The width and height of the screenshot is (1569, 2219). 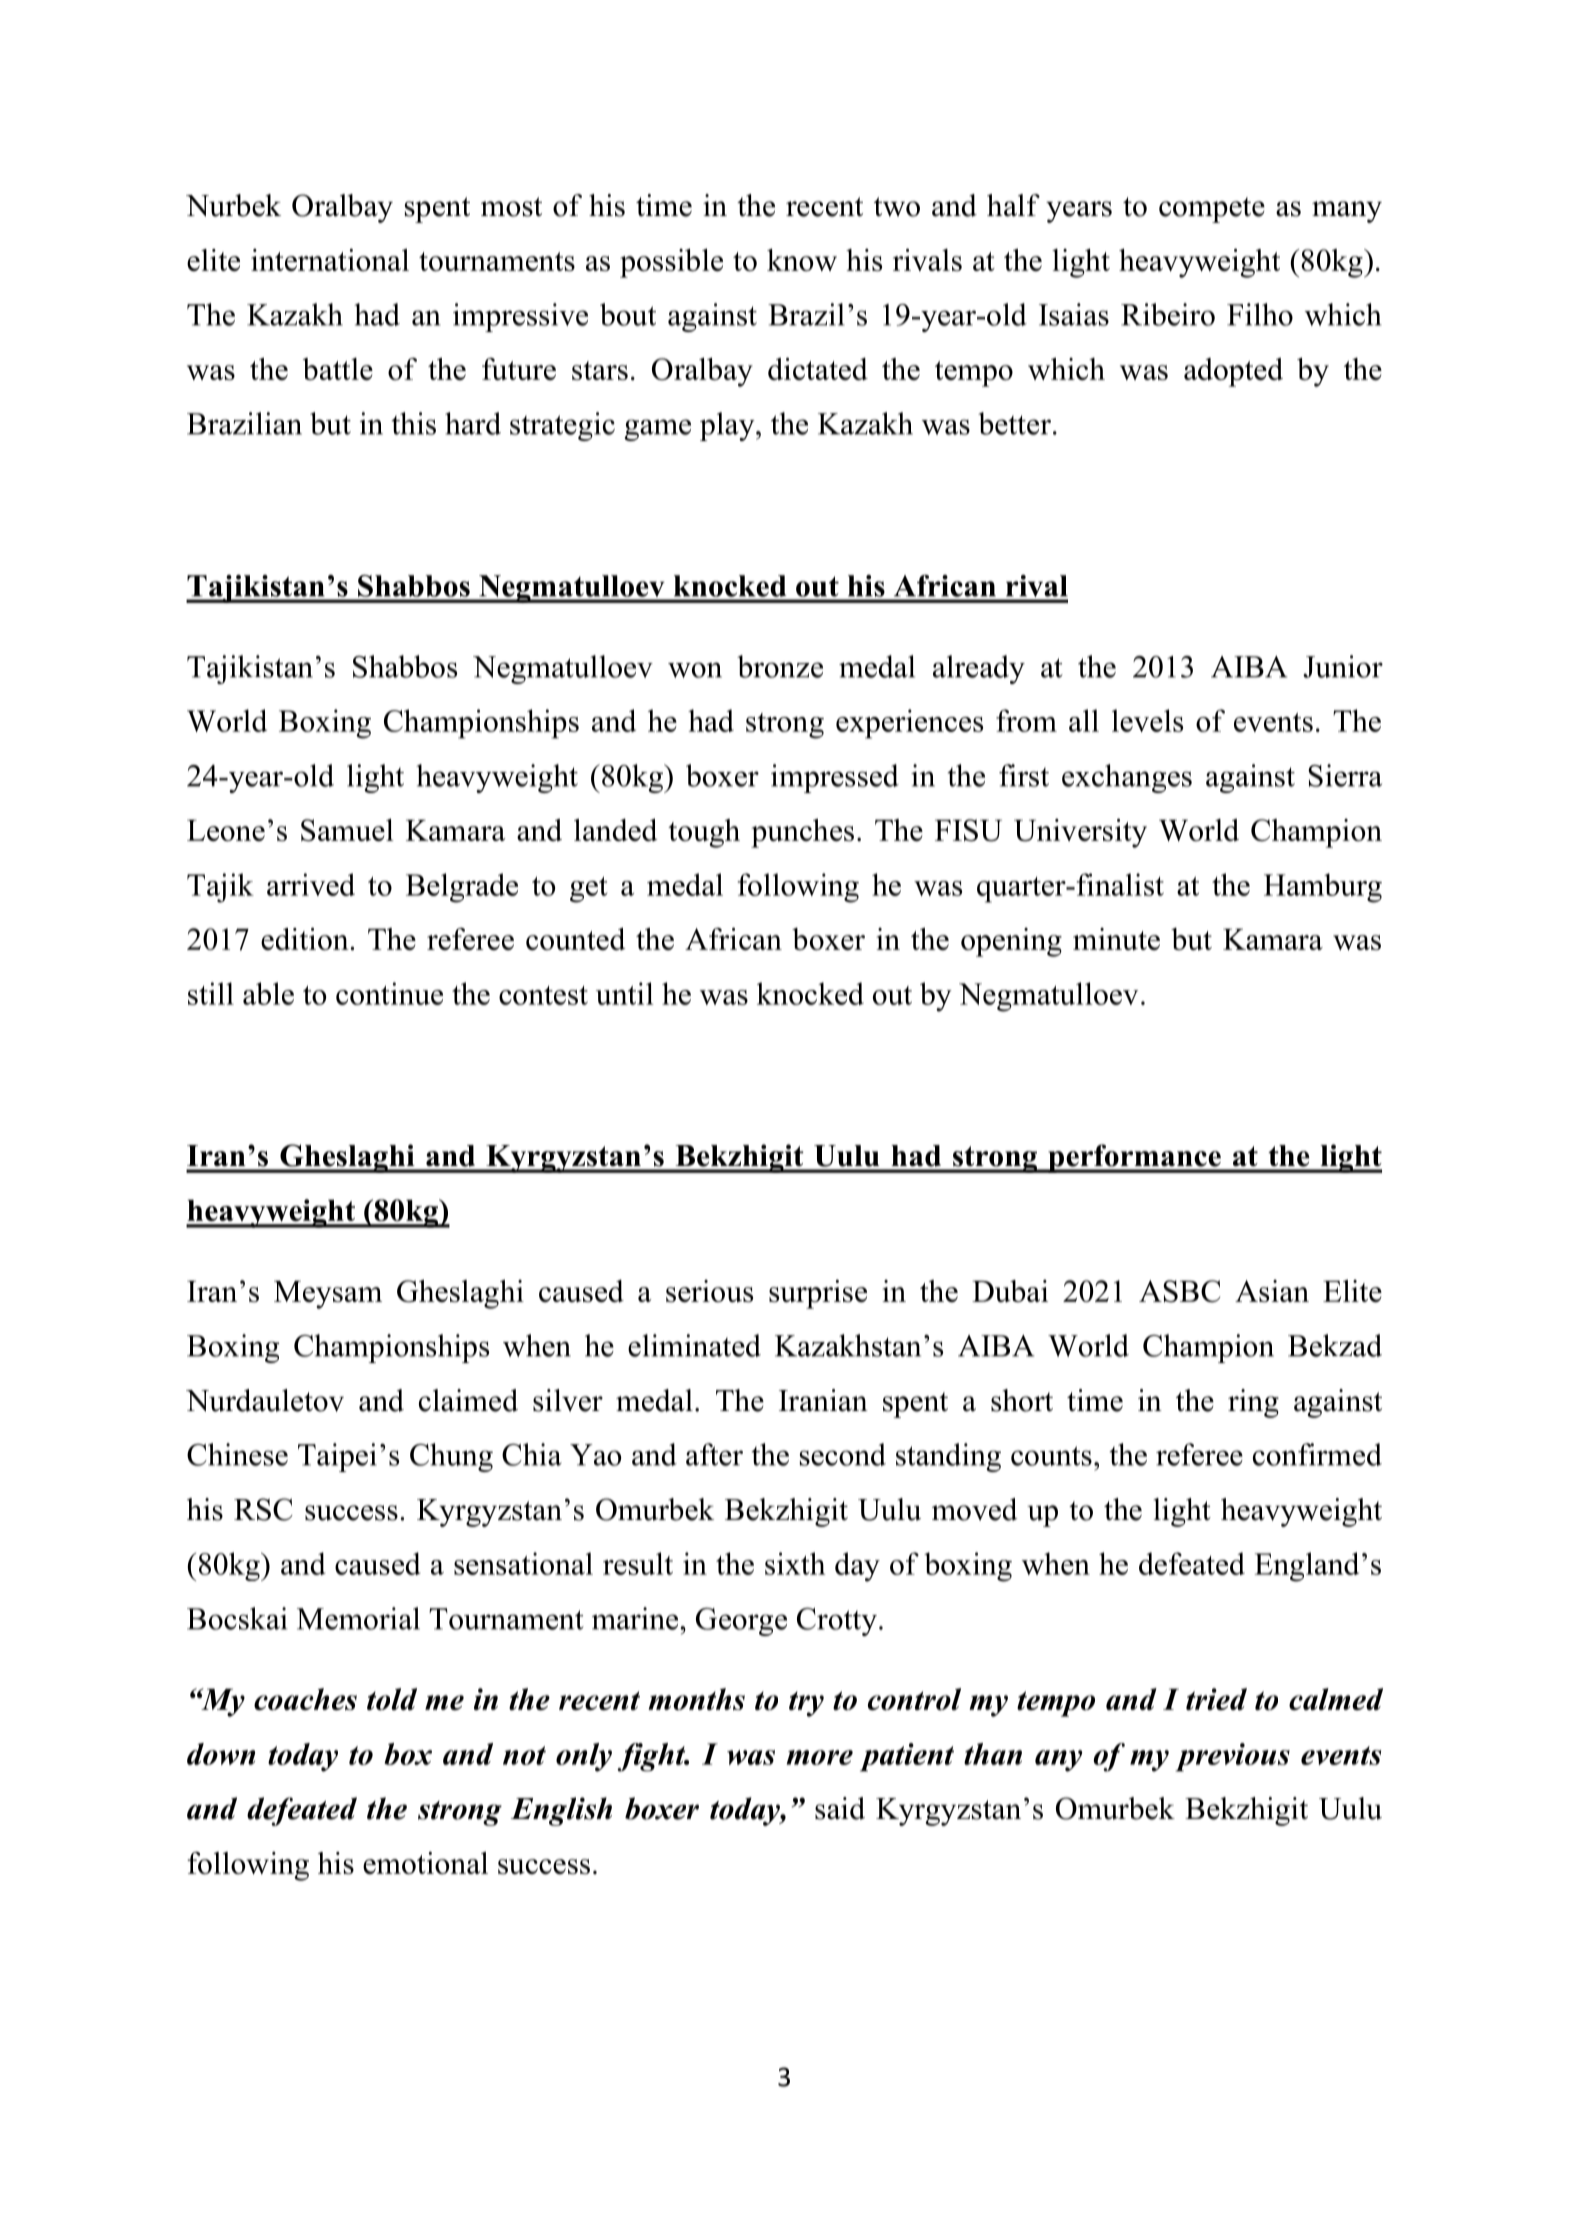 What do you see at coordinates (347, 830) in the screenshot?
I see `Samuel` at bounding box center [347, 830].
